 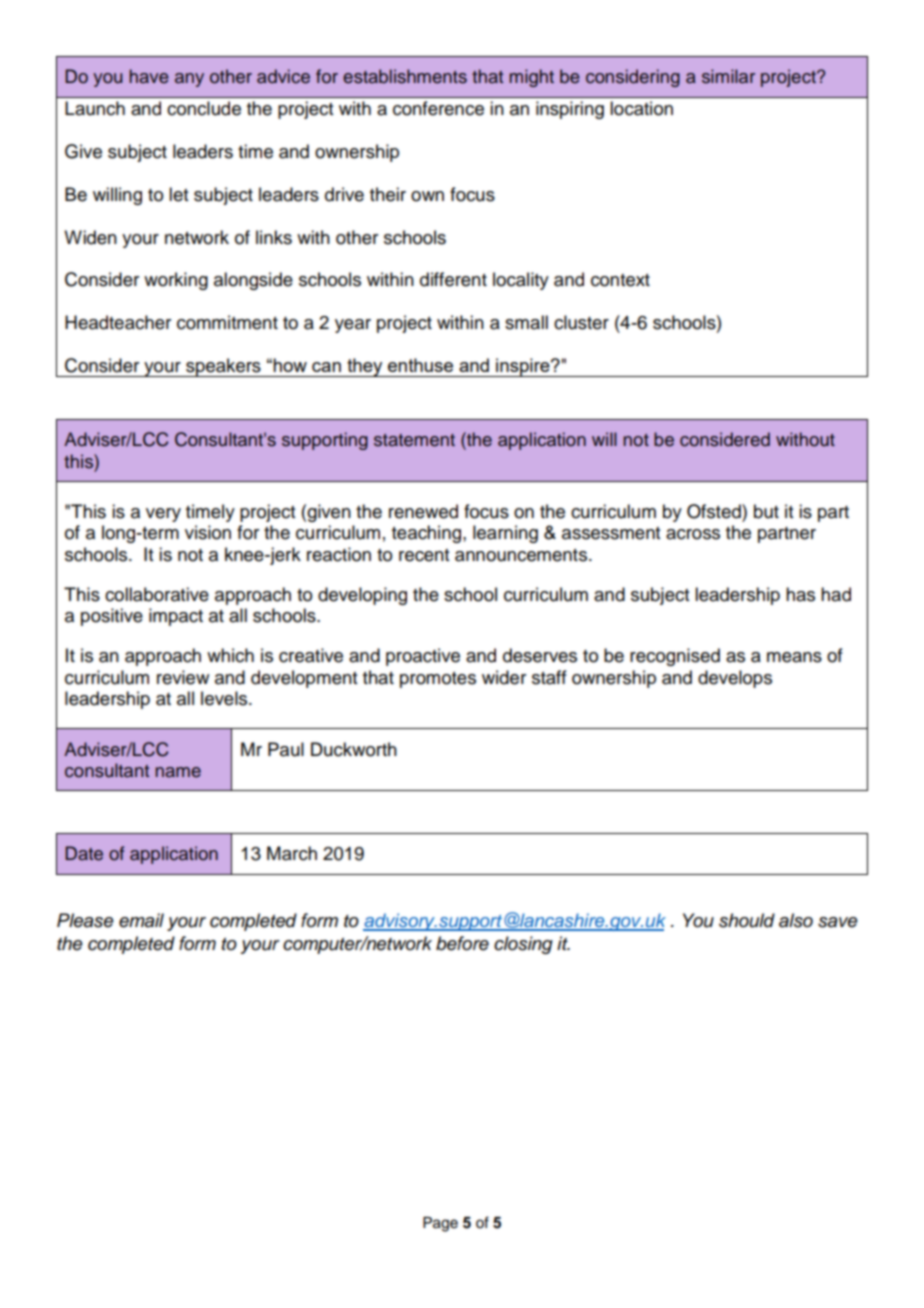 What do you see at coordinates (747, 920) in the page?
I see `should` at bounding box center [747, 920].
